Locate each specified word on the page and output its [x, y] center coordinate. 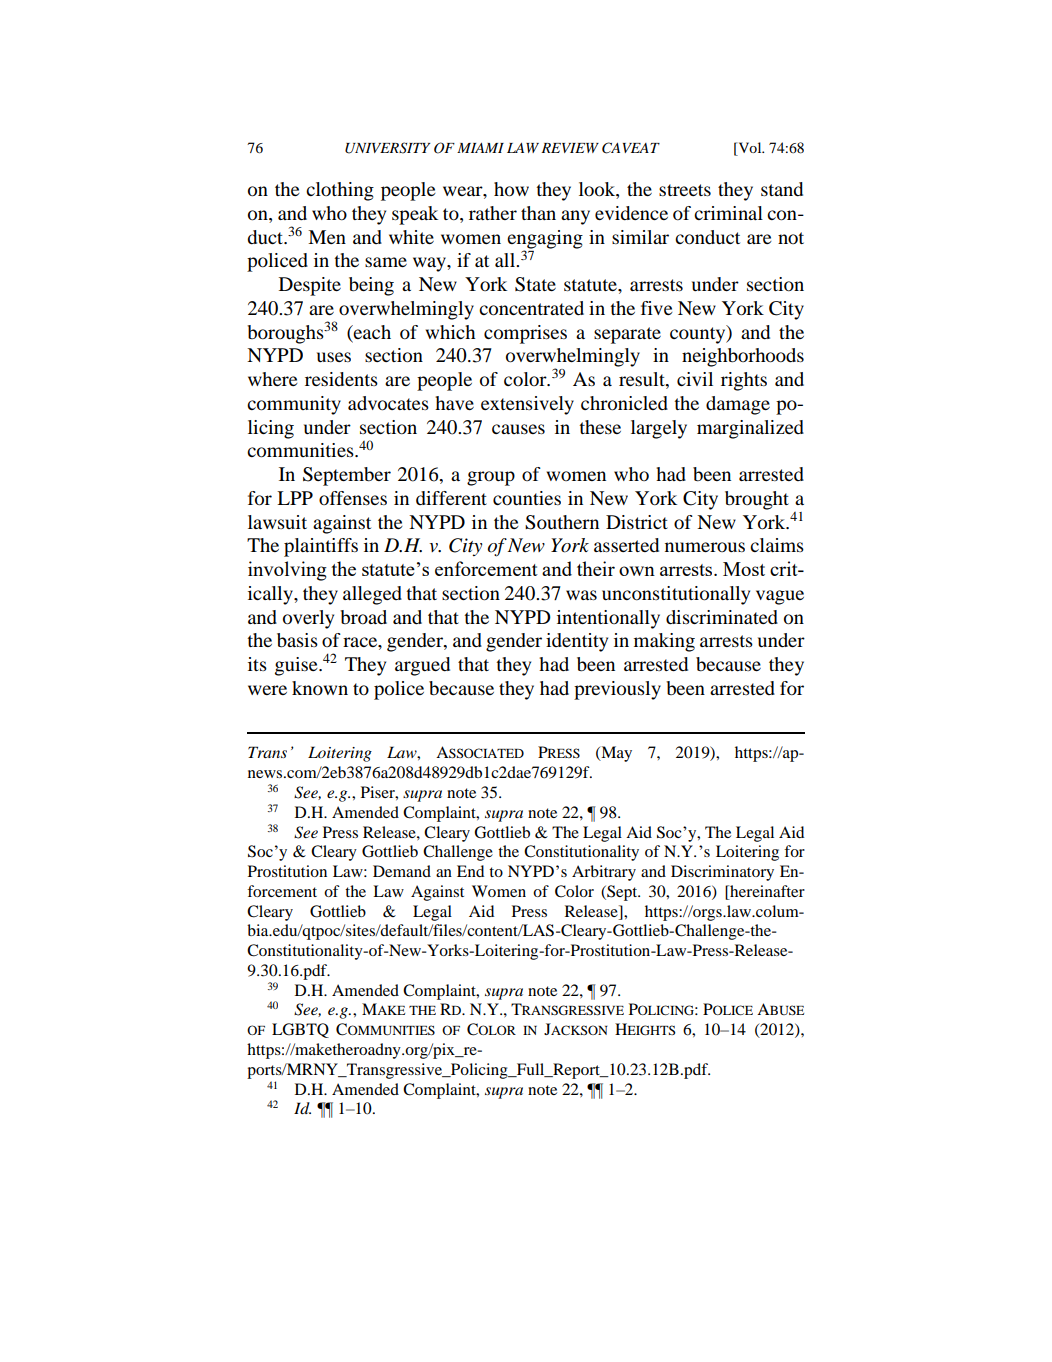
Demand [402, 871]
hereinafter [766, 891]
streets [685, 190]
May [615, 754]
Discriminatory [722, 873]
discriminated [722, 617]
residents [341, 379]
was [581, 595]
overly [308, 619]
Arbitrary [604, 873]
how [511, 189]
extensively [527, 405]
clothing [340, 191]
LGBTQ [300, 1030]
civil [695, 379]
